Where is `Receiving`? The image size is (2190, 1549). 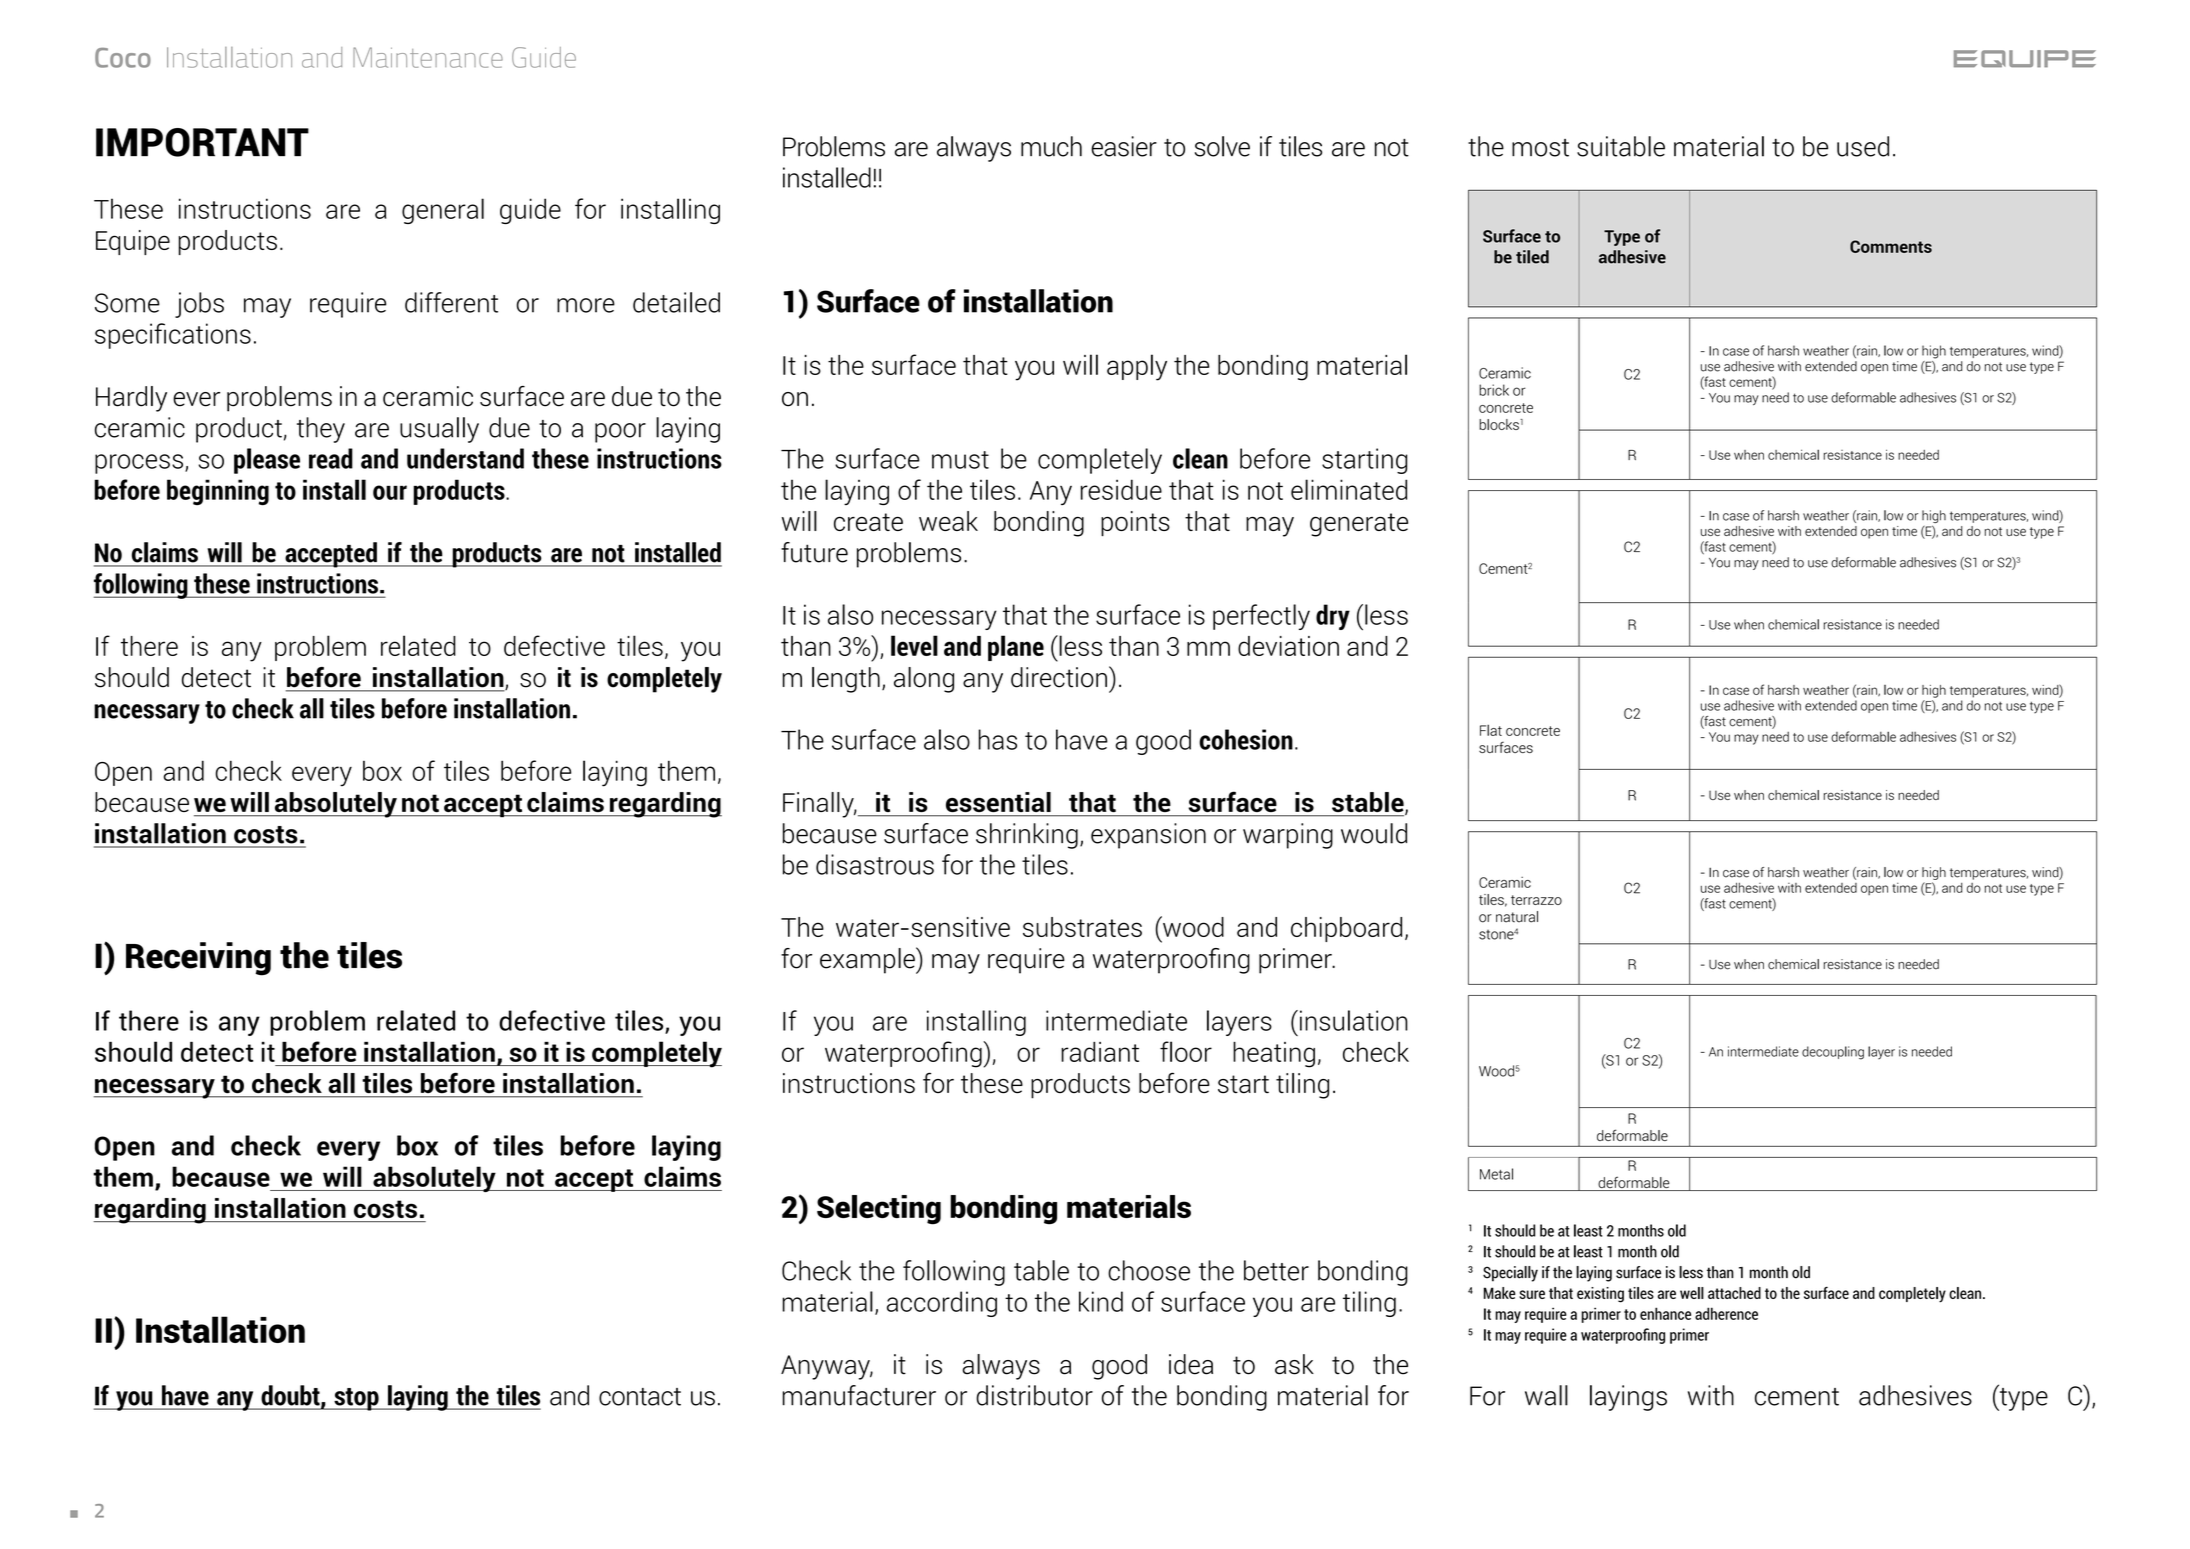
Receiving is located at coordinates (198, 959).
